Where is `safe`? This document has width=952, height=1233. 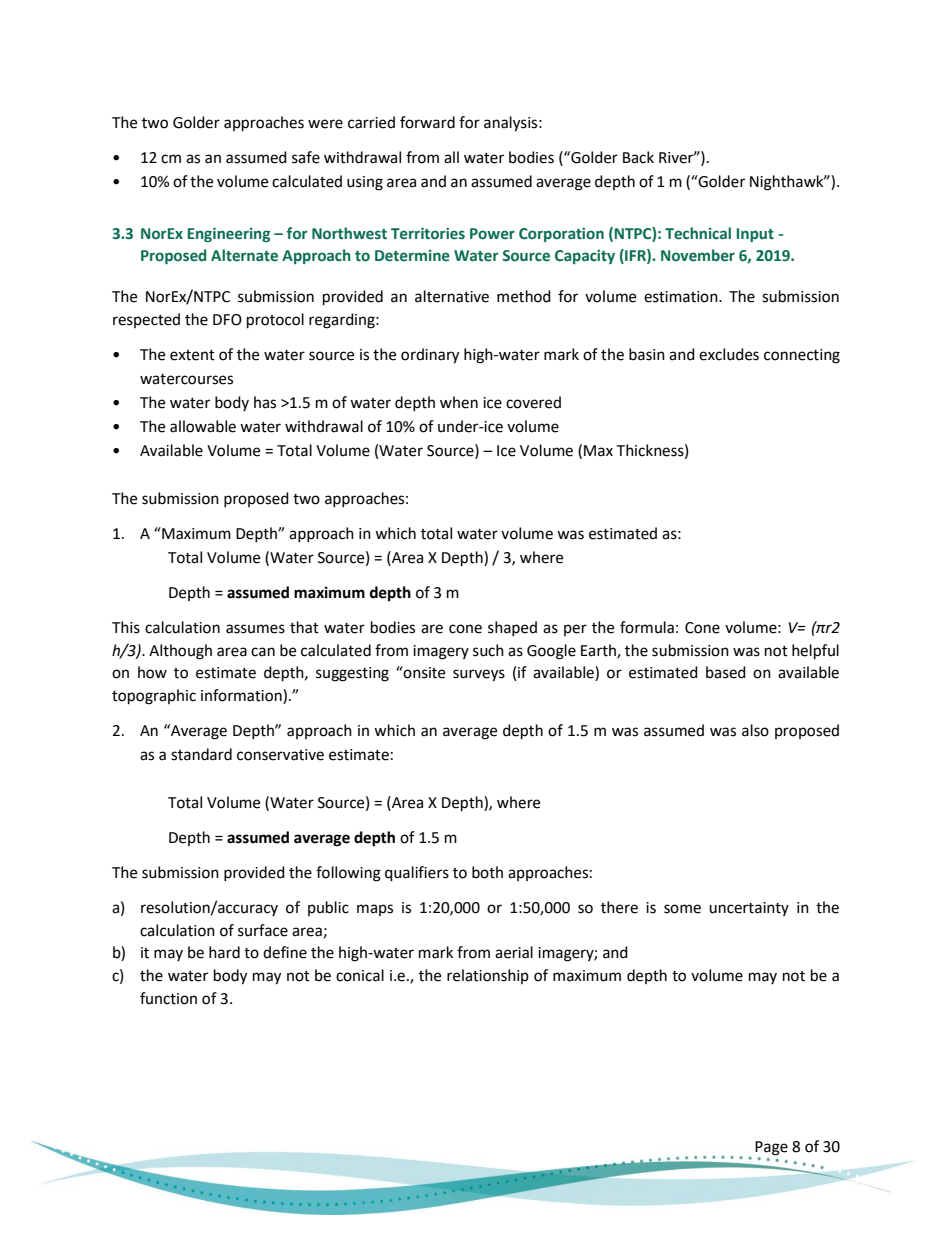 safe is located at coordinates (306, 157).
